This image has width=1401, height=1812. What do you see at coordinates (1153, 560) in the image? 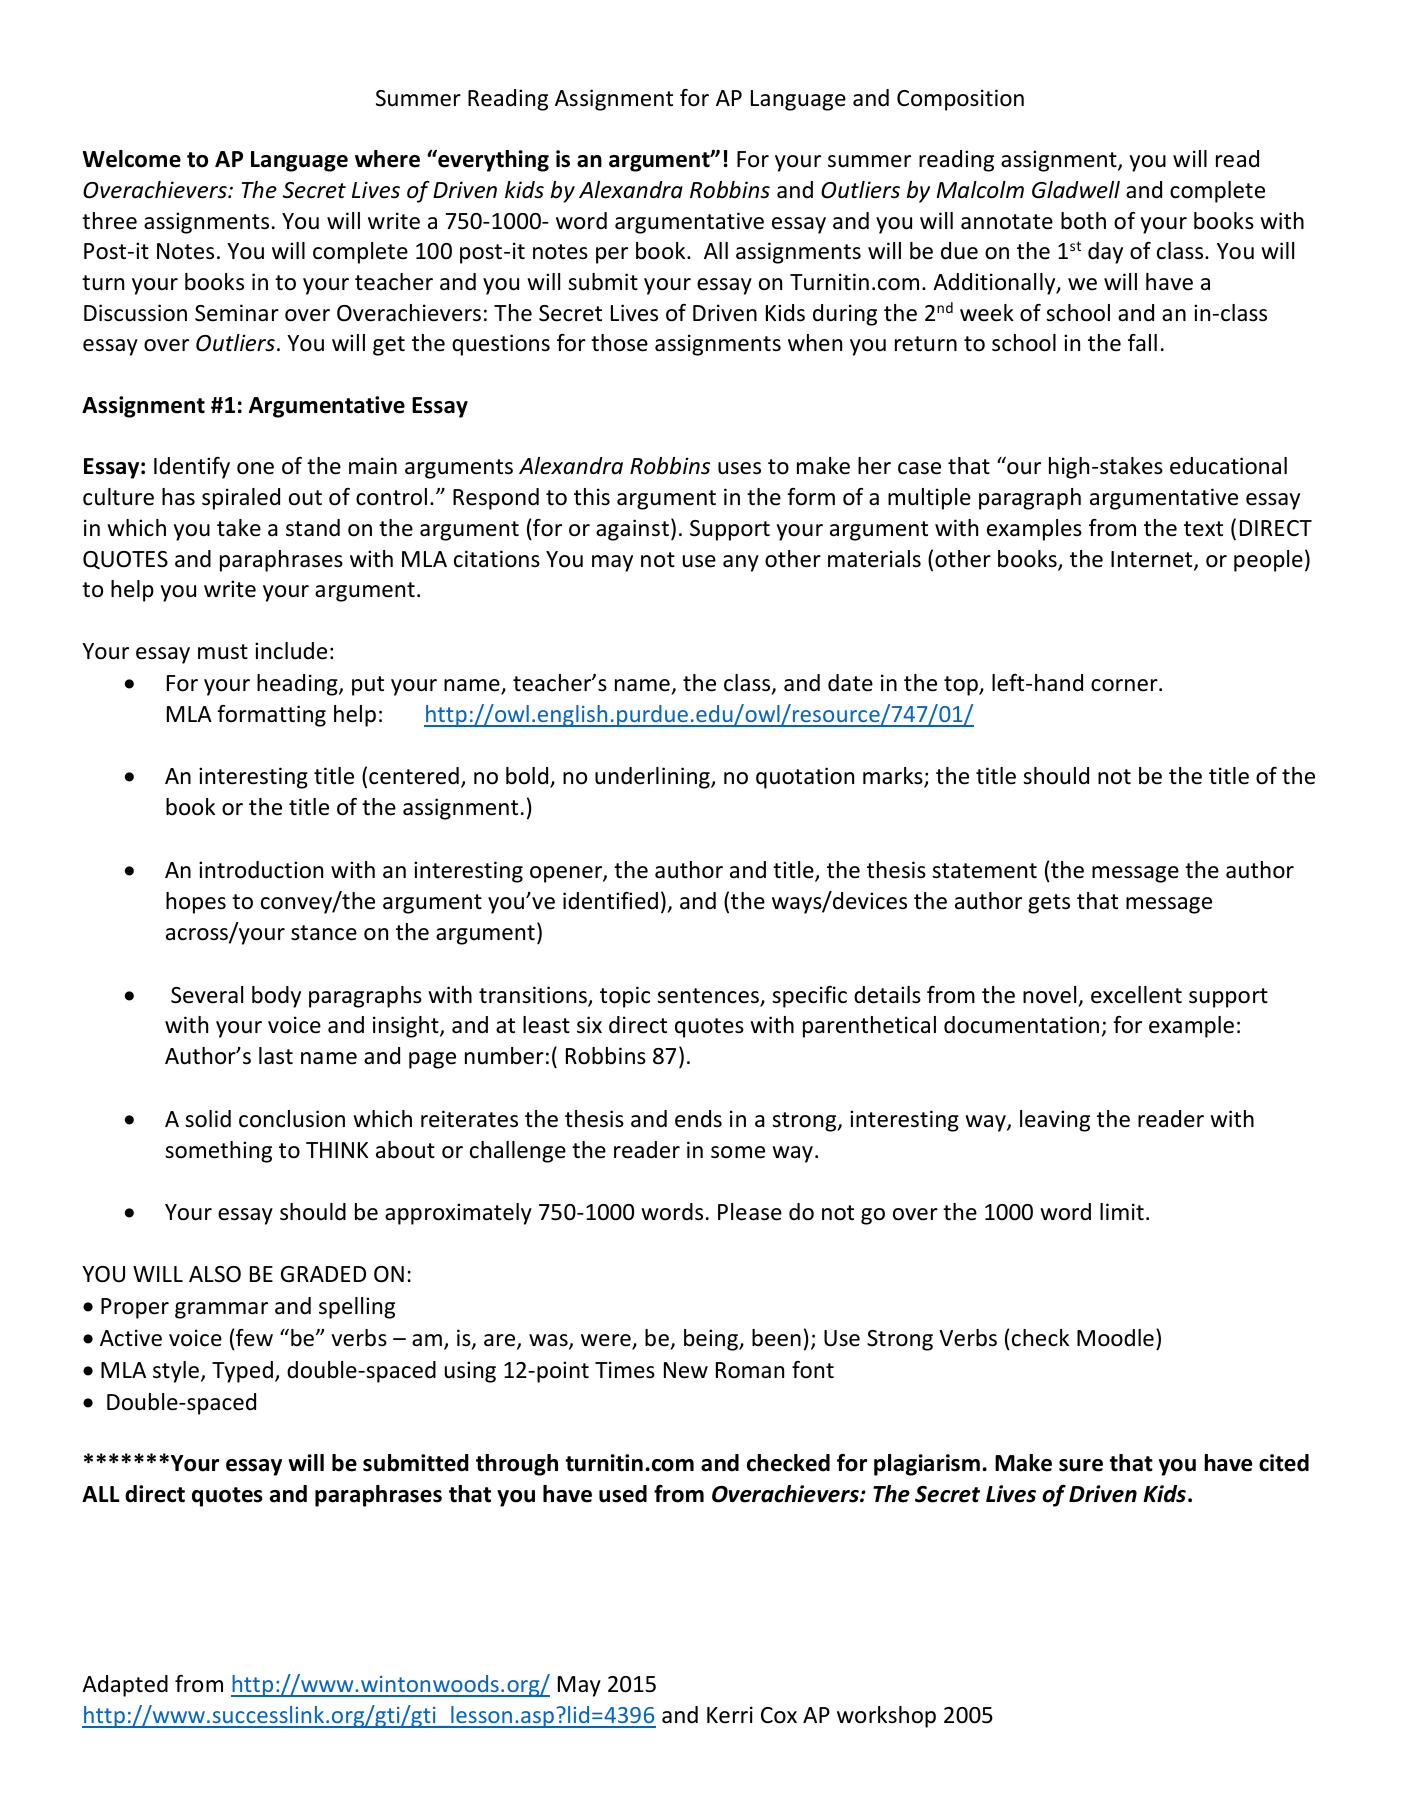
I see `Internet` at bounding box center [1153, 560].
